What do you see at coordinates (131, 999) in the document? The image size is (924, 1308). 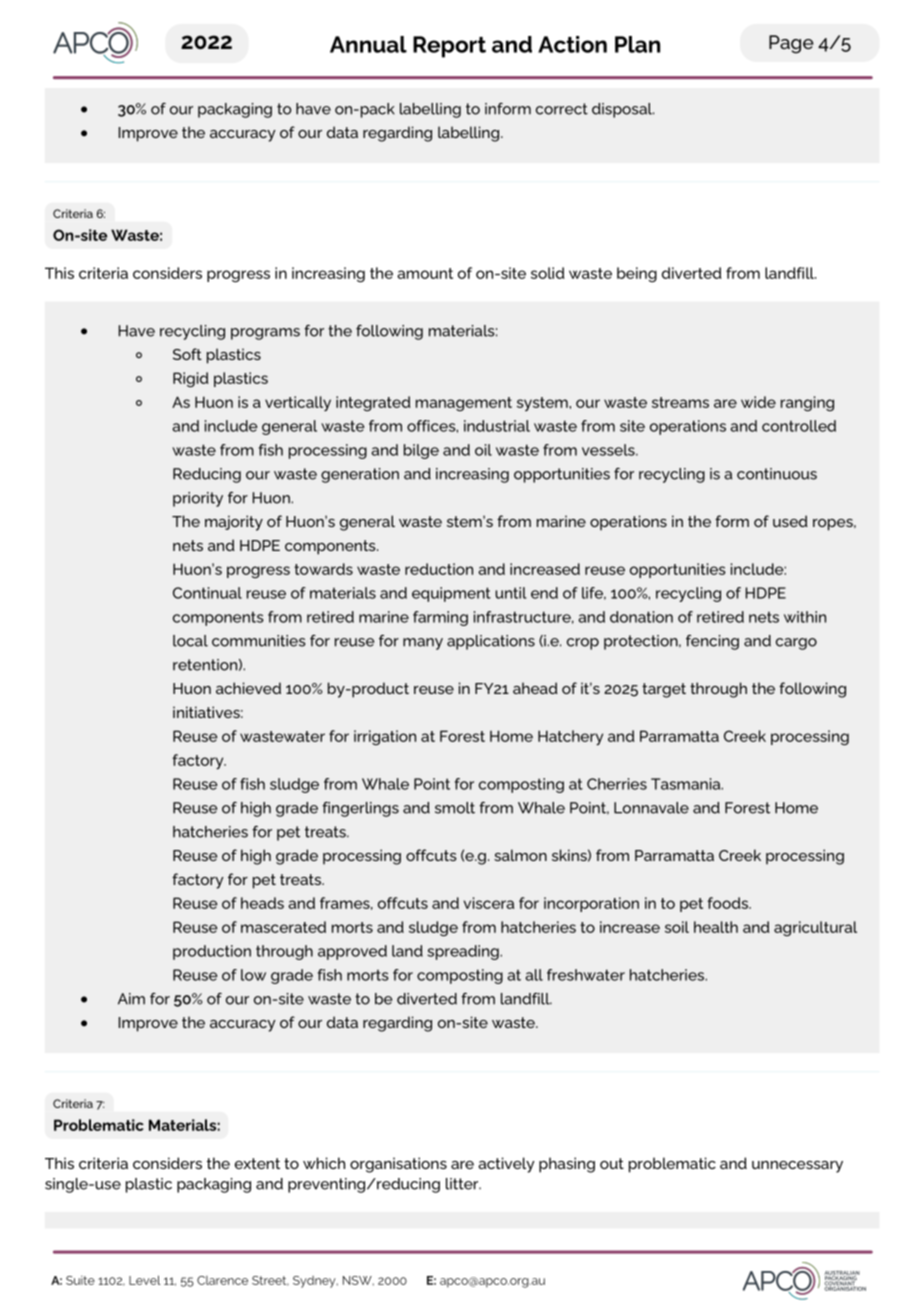 I see `Aim` at bounding box center [131, 999].
